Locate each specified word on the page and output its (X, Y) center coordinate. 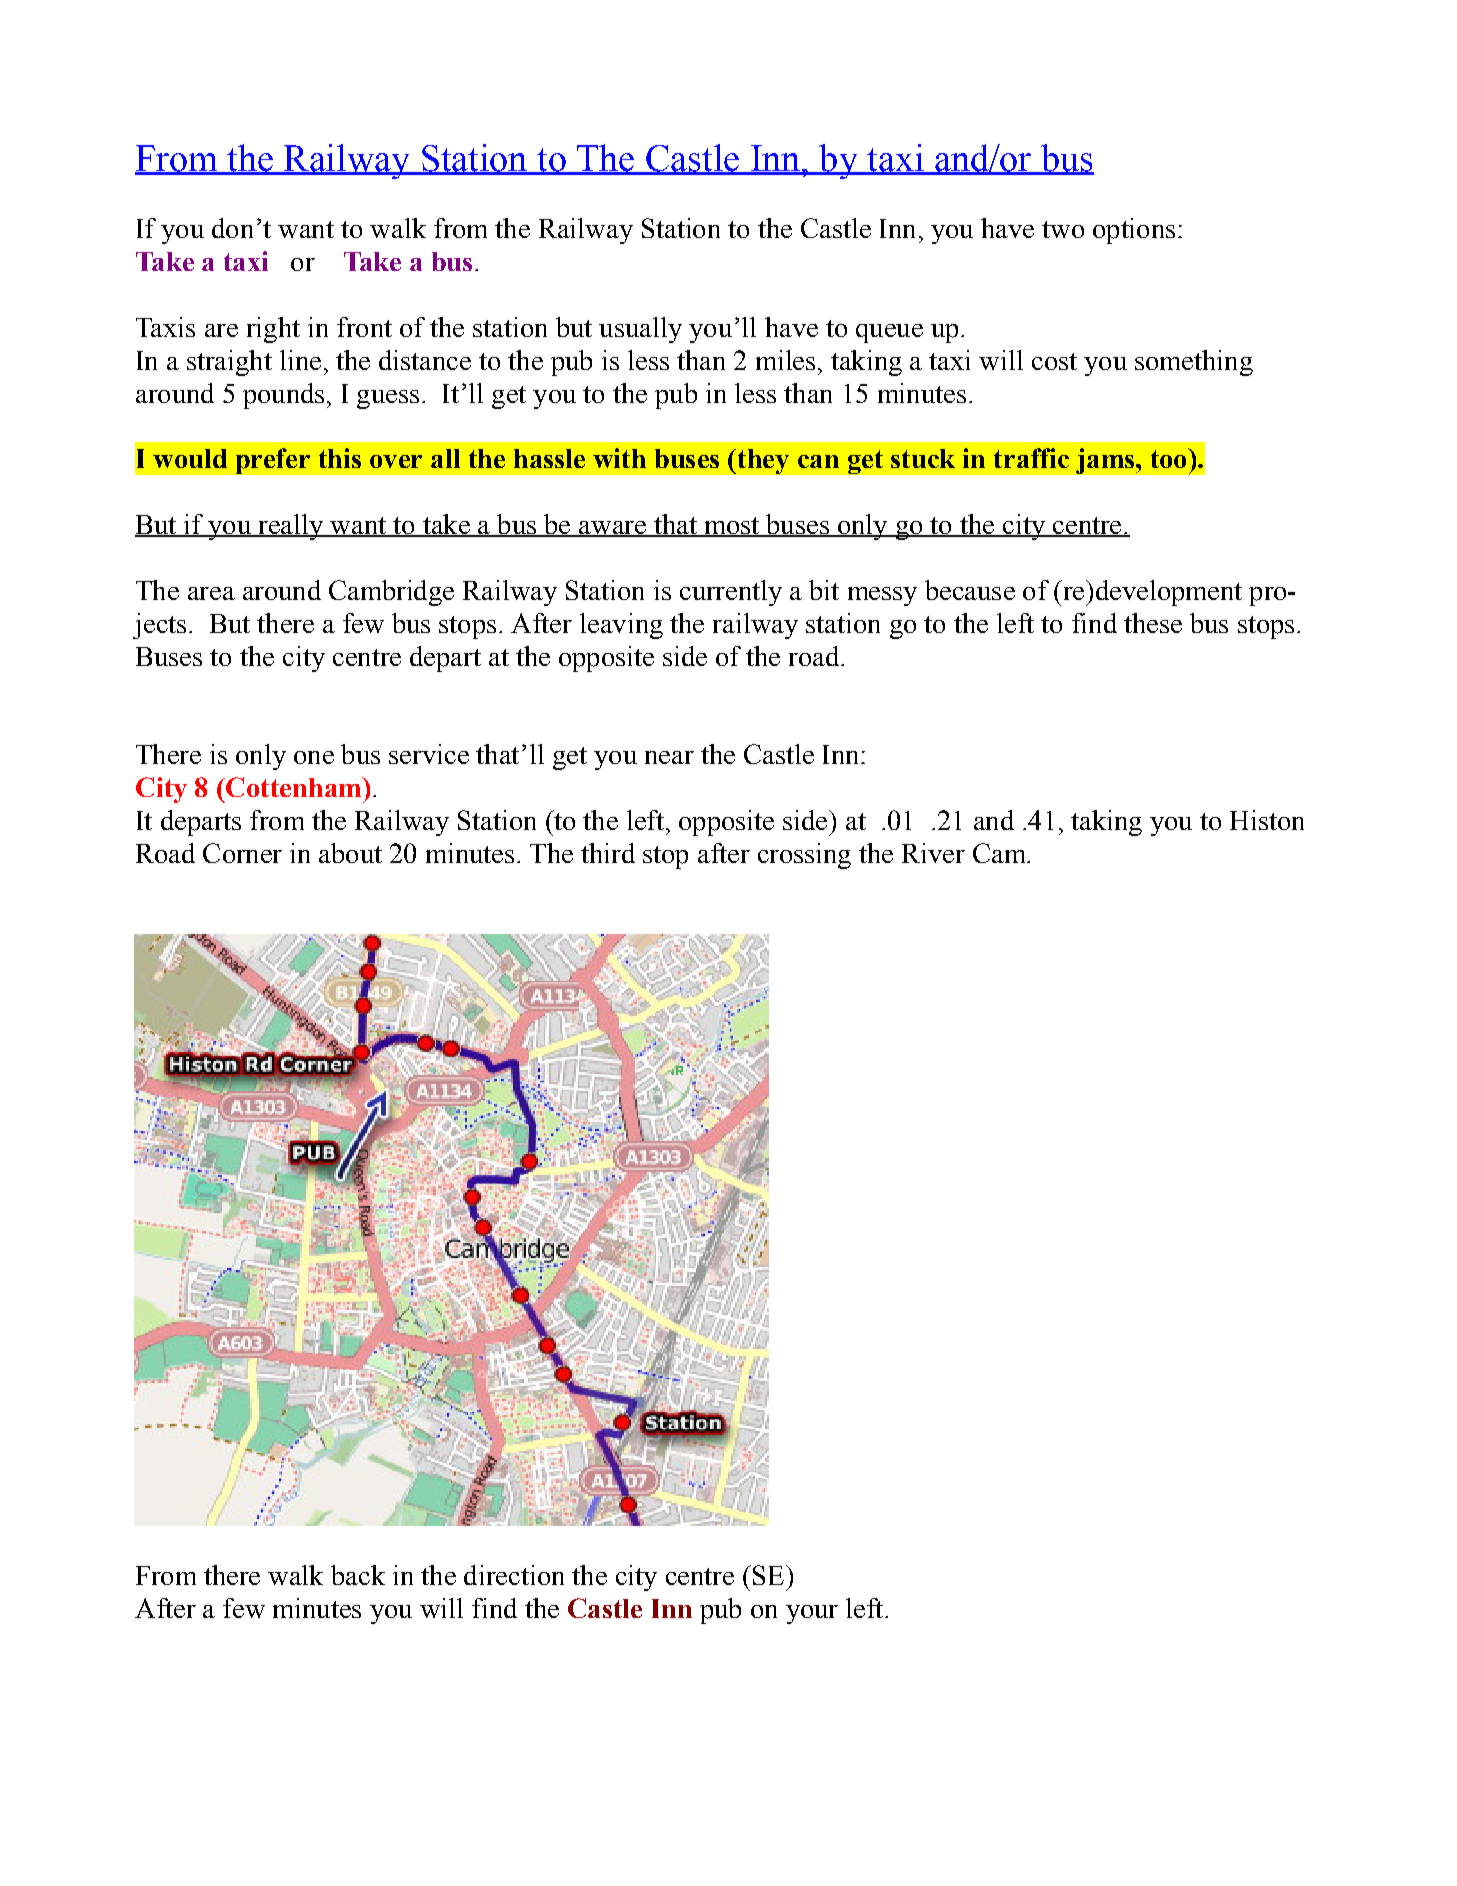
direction (514, 1575)
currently (731, 593)
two (1063, 229)
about (350, 853)
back (358, 1575)
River (933, 853)
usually (640, 330)
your (812, 1614)
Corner (242, 853)
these (1153, 623)
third (608, 853)
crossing (804, 856)
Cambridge (391, 593)
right (273, 330)
